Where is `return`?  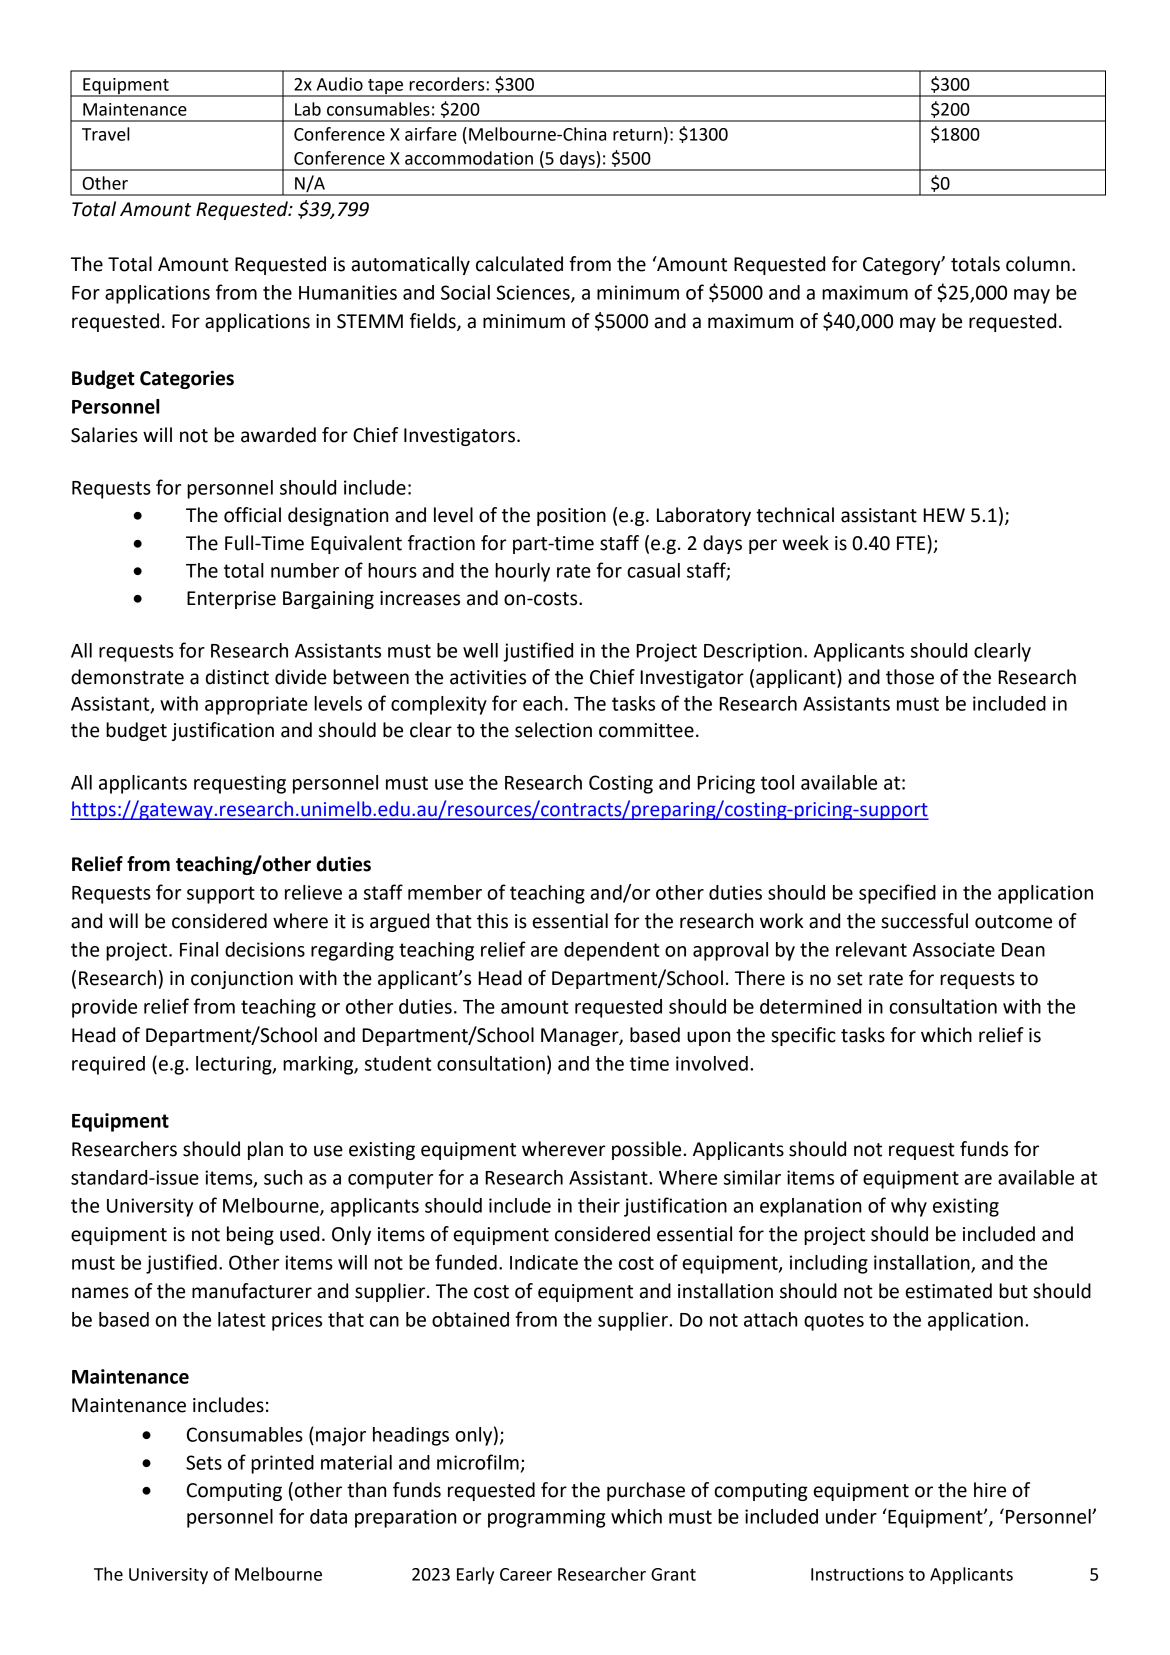
return is located at coordinates (637, 135).
